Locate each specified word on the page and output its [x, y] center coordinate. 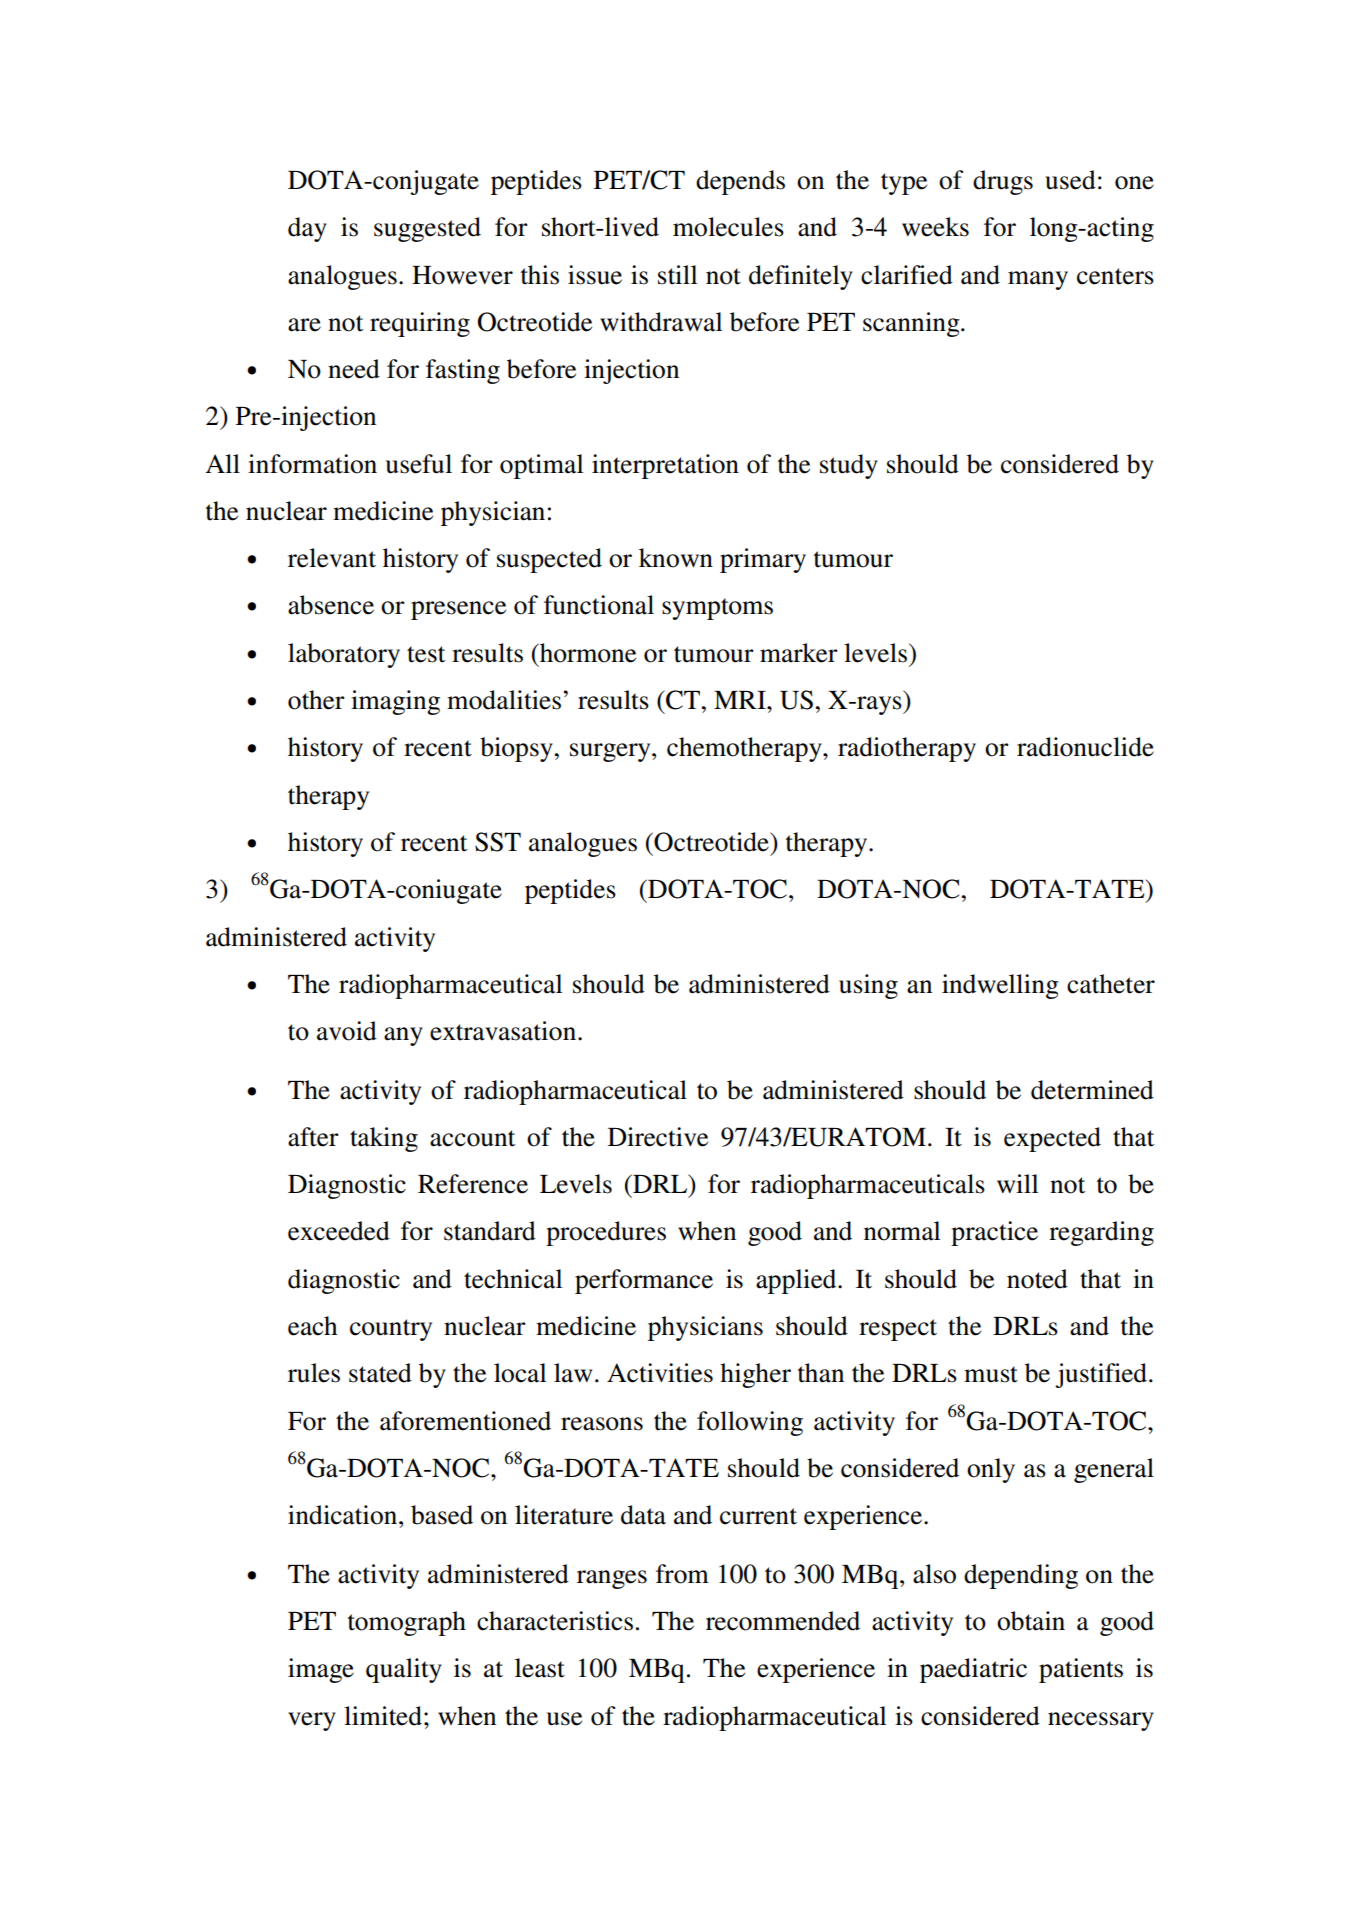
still [677, 275]
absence [331, 605]
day [307, 229]
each [312, 1326]
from [682, 1574]
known [676, 558]
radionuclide [1085, 747]
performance [644, 1281]
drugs [1003, 182]
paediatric [973, 1670]
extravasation [503, 1031]
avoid [347, 1031]
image [321, 1670]
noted [1037, 1279]
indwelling [1000, 986]
